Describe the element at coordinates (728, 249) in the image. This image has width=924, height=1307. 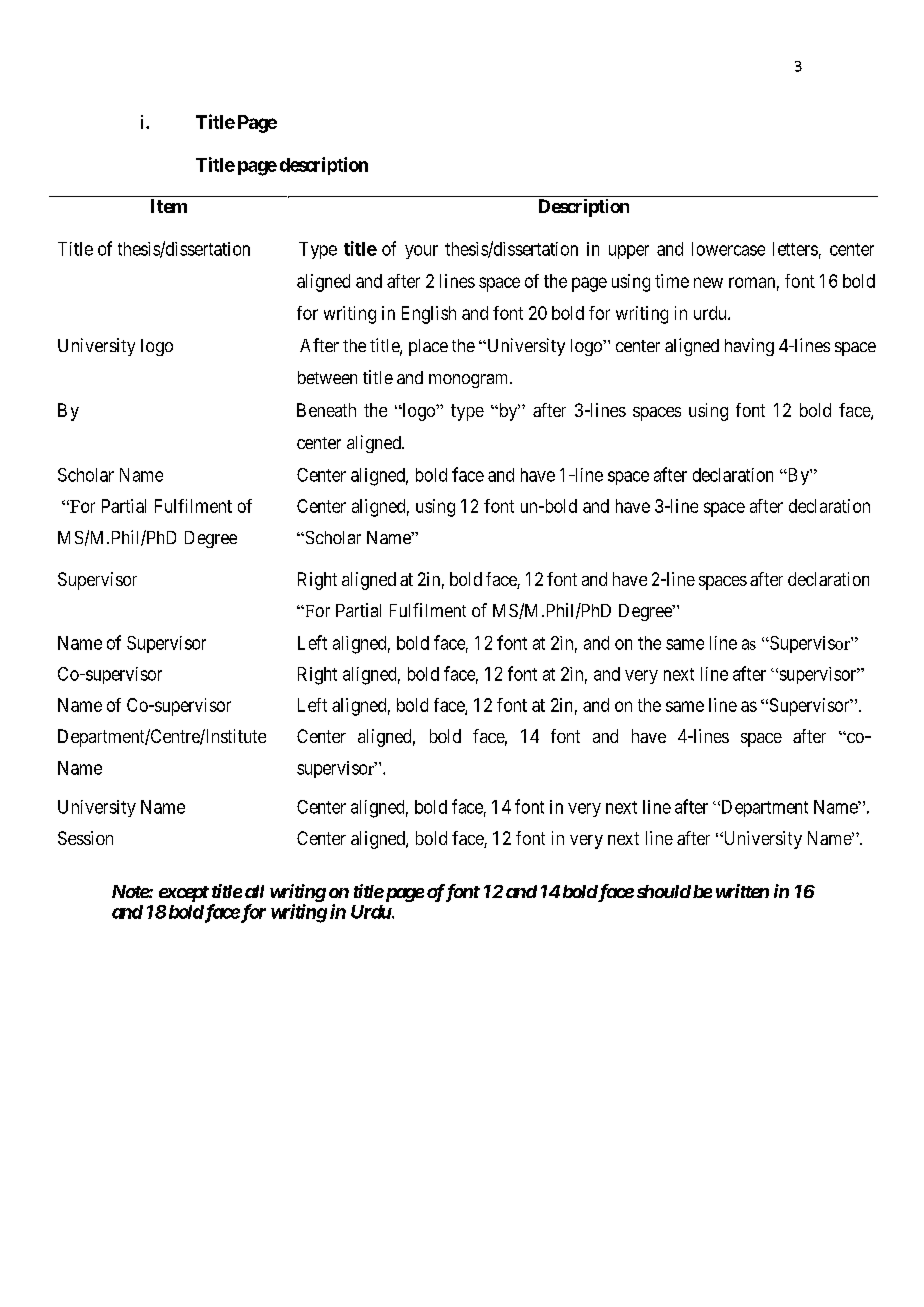
I see `lowercase` at that location.
